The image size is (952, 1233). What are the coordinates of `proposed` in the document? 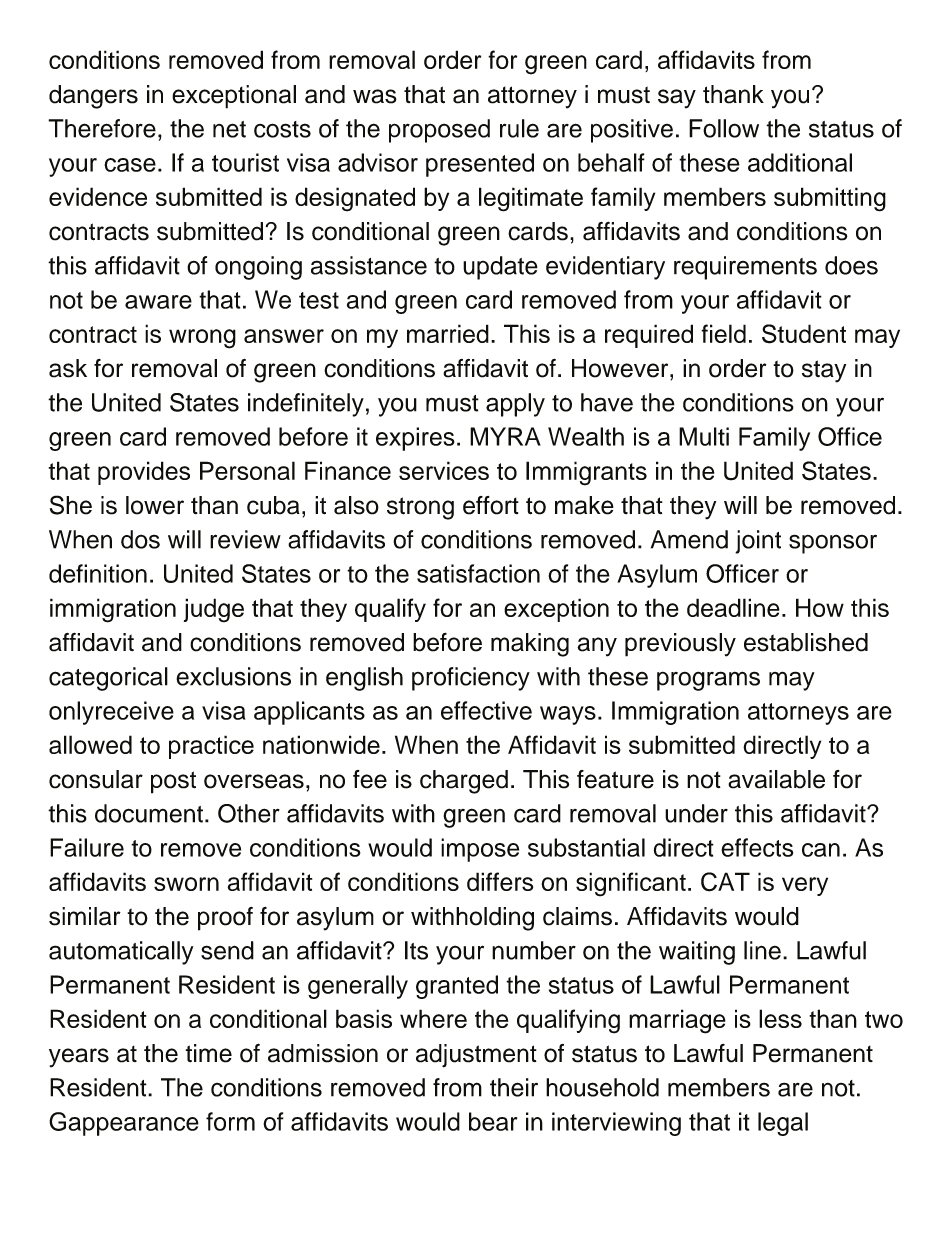 It's located at (439, 131).
